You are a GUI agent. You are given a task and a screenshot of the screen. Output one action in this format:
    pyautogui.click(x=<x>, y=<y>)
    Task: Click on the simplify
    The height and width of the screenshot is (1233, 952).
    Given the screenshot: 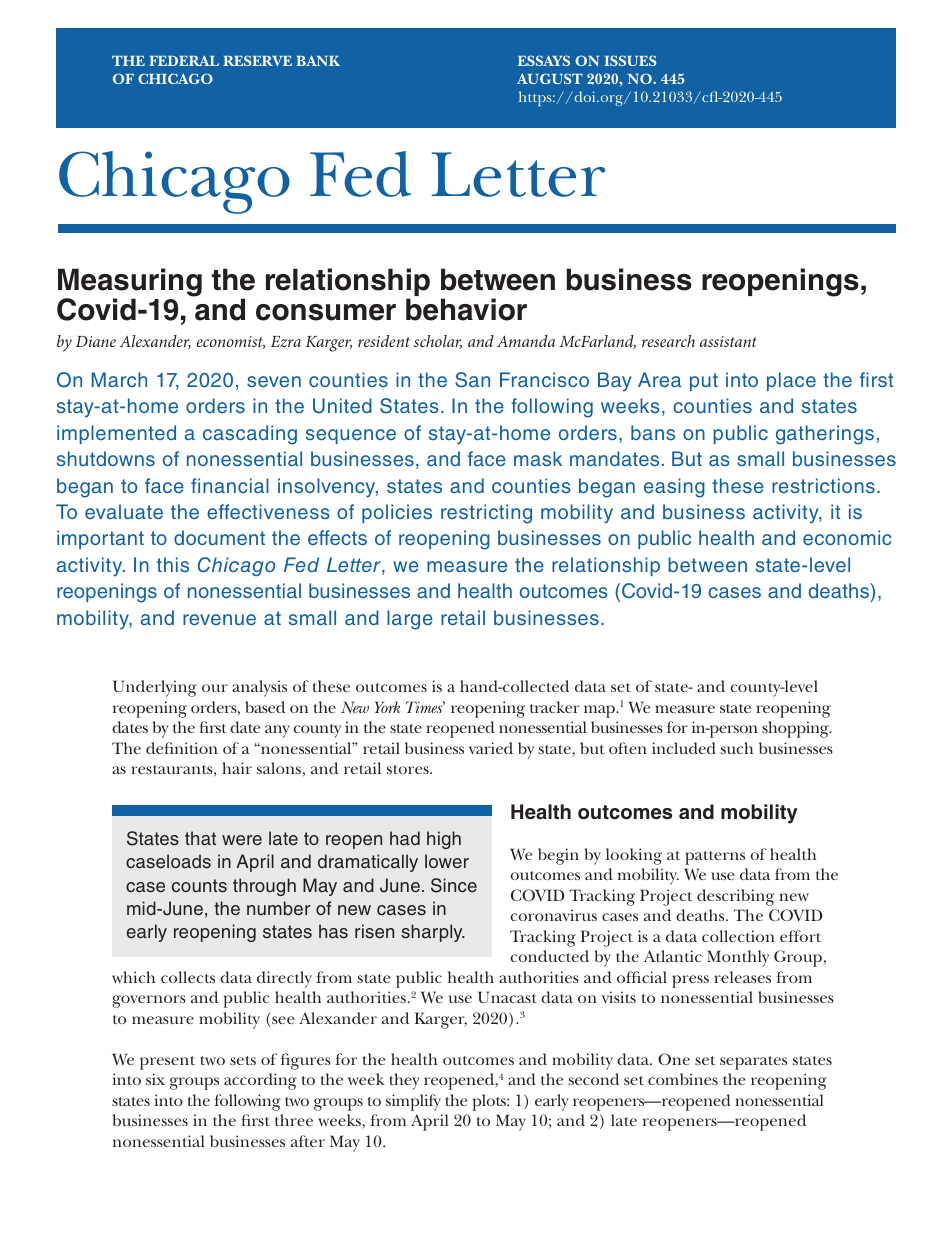 What is the action you would take?
    pyautogui.click(x=413, y=1102)
